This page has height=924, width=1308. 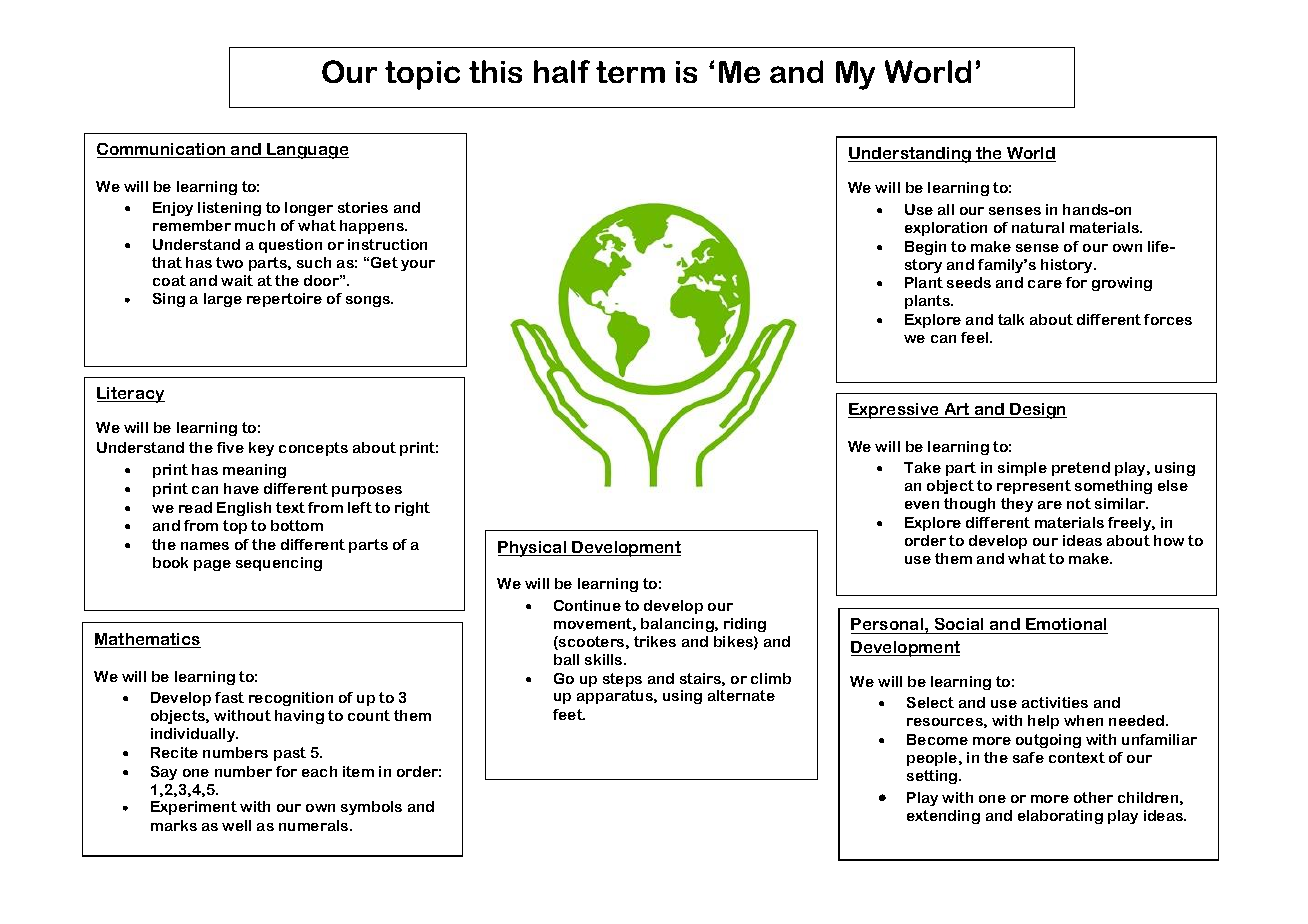 I want to click on key, so click(x=261, y=449).
